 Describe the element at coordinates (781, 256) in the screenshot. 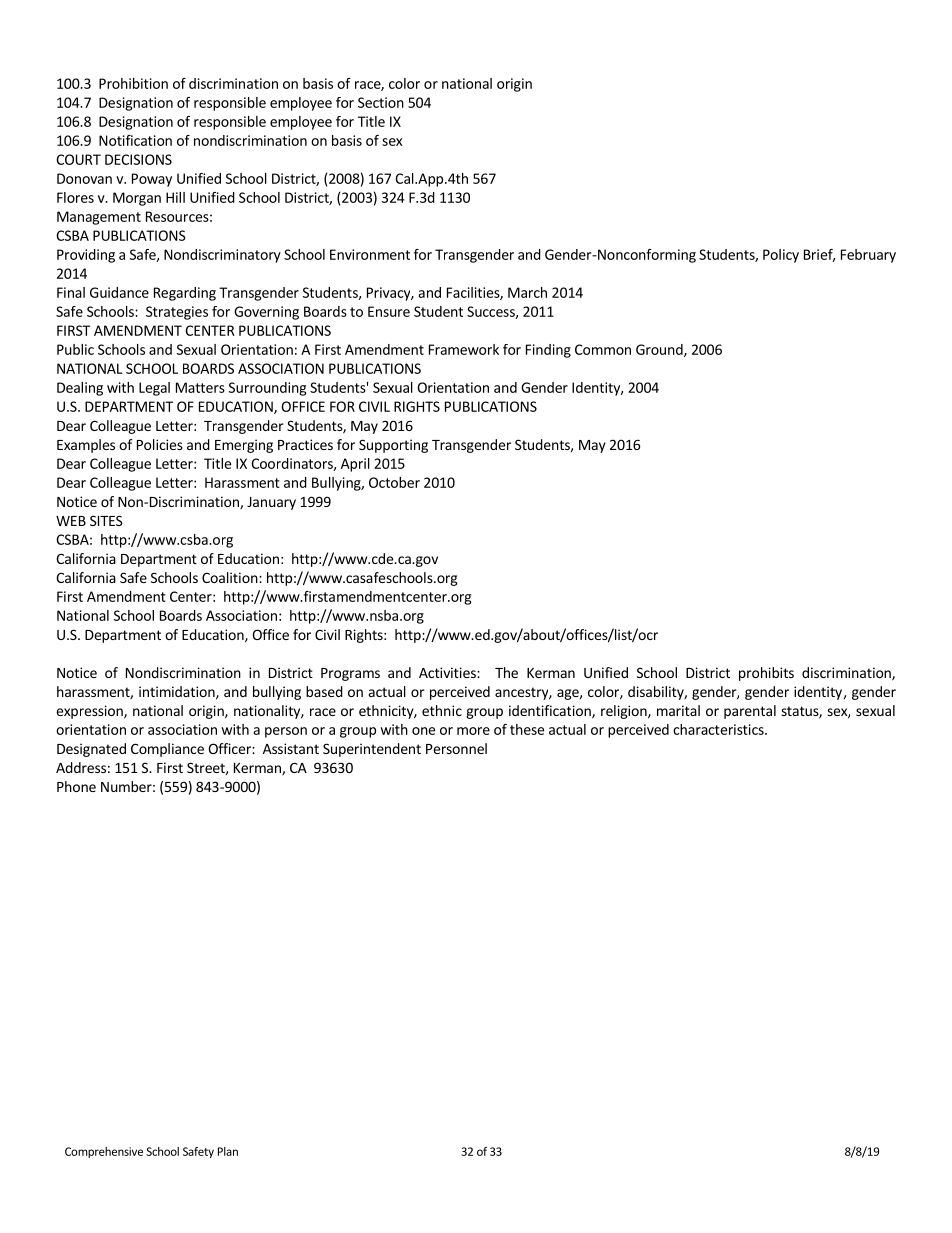

I see `Policy` at that location.
